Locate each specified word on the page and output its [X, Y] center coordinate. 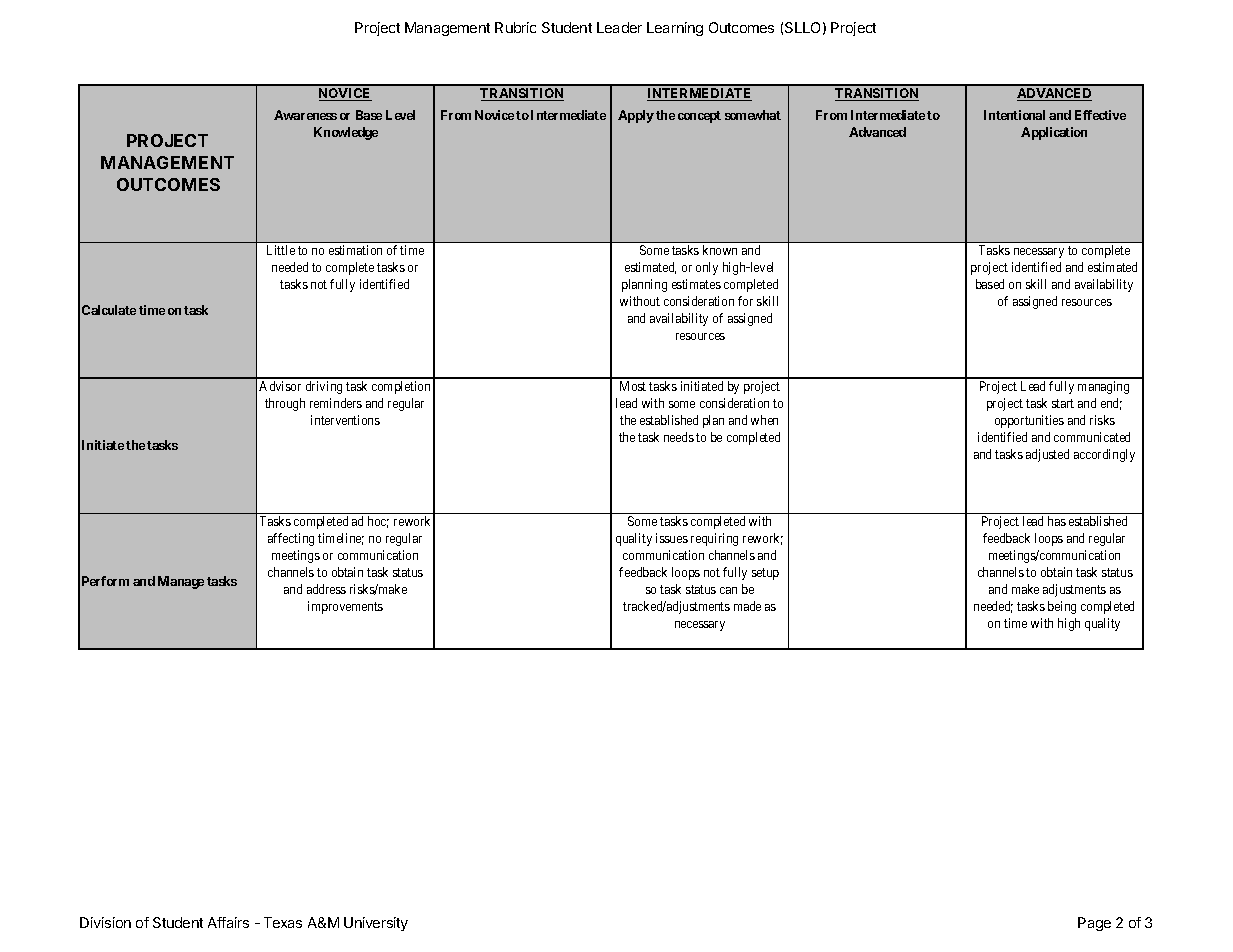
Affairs [228, 922]
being [1062, 607]
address [326, 589]
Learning [675, 29]
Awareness [305, 115]
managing [1103, 387]
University [376, 924]
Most [633, 386]
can [728, 590]
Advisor [280, 386]
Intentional [1014, 115]
